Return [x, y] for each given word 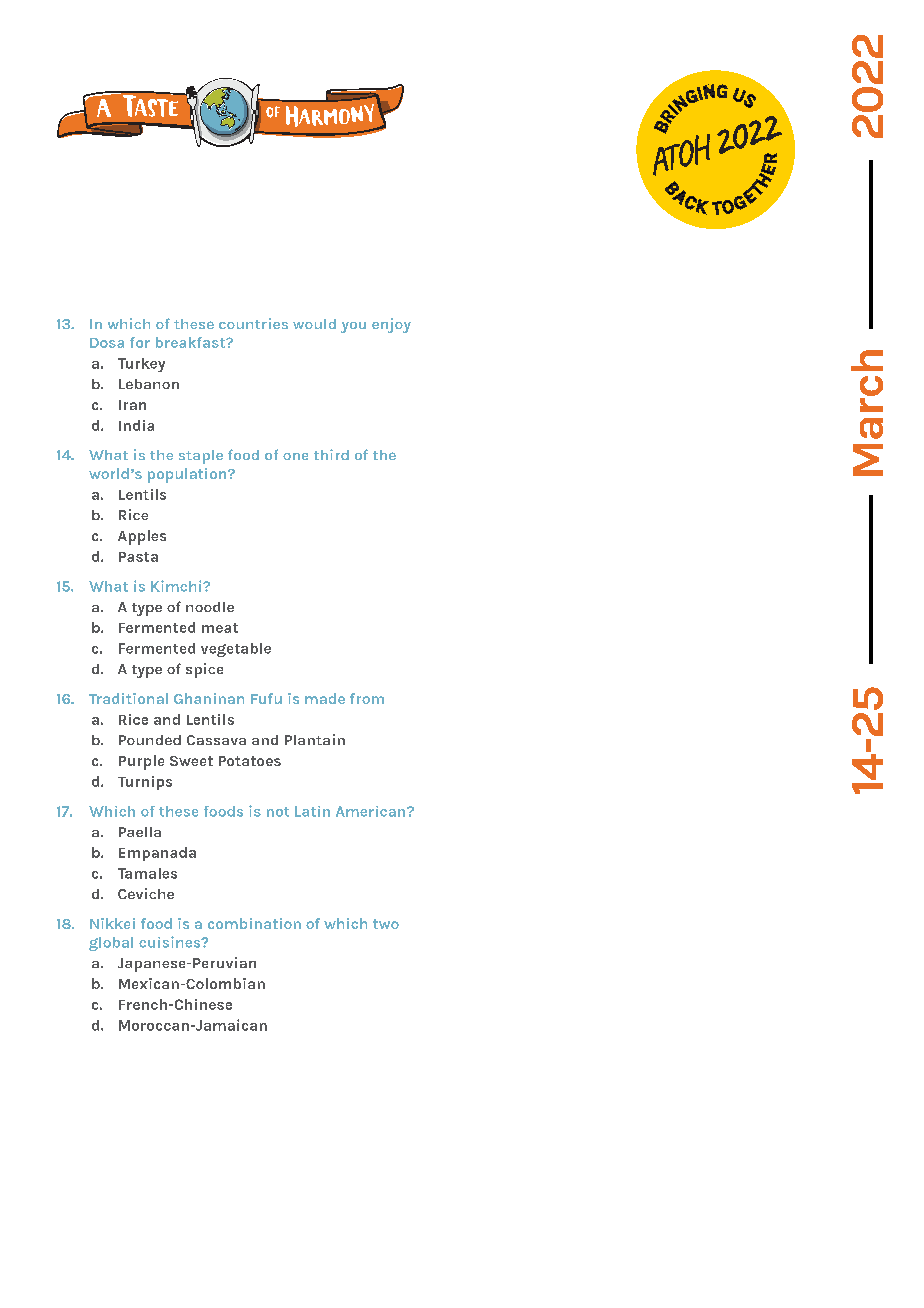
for [140, 342]
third [331, 454]
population [188, 475]
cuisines [171, 942]
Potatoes [250, 761]
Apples [142, 537]
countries [253, 323]
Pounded [150, 740]
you [353, 327]
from [367, 698]
